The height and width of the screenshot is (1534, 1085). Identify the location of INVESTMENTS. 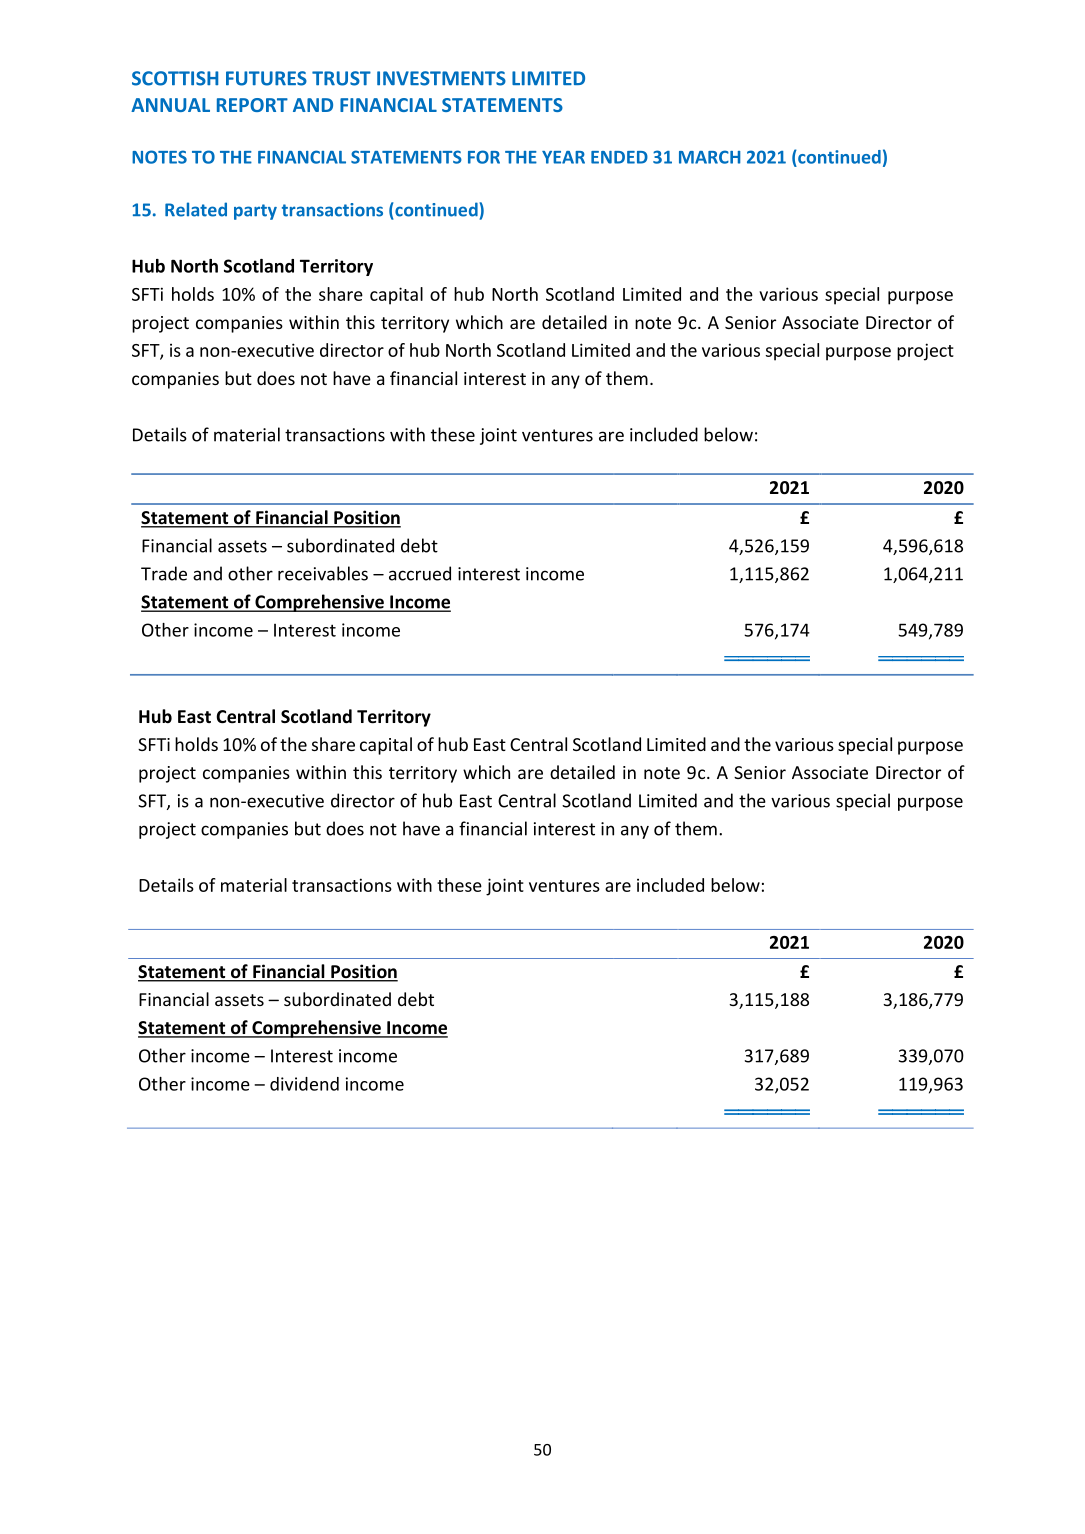
(441, 78).
